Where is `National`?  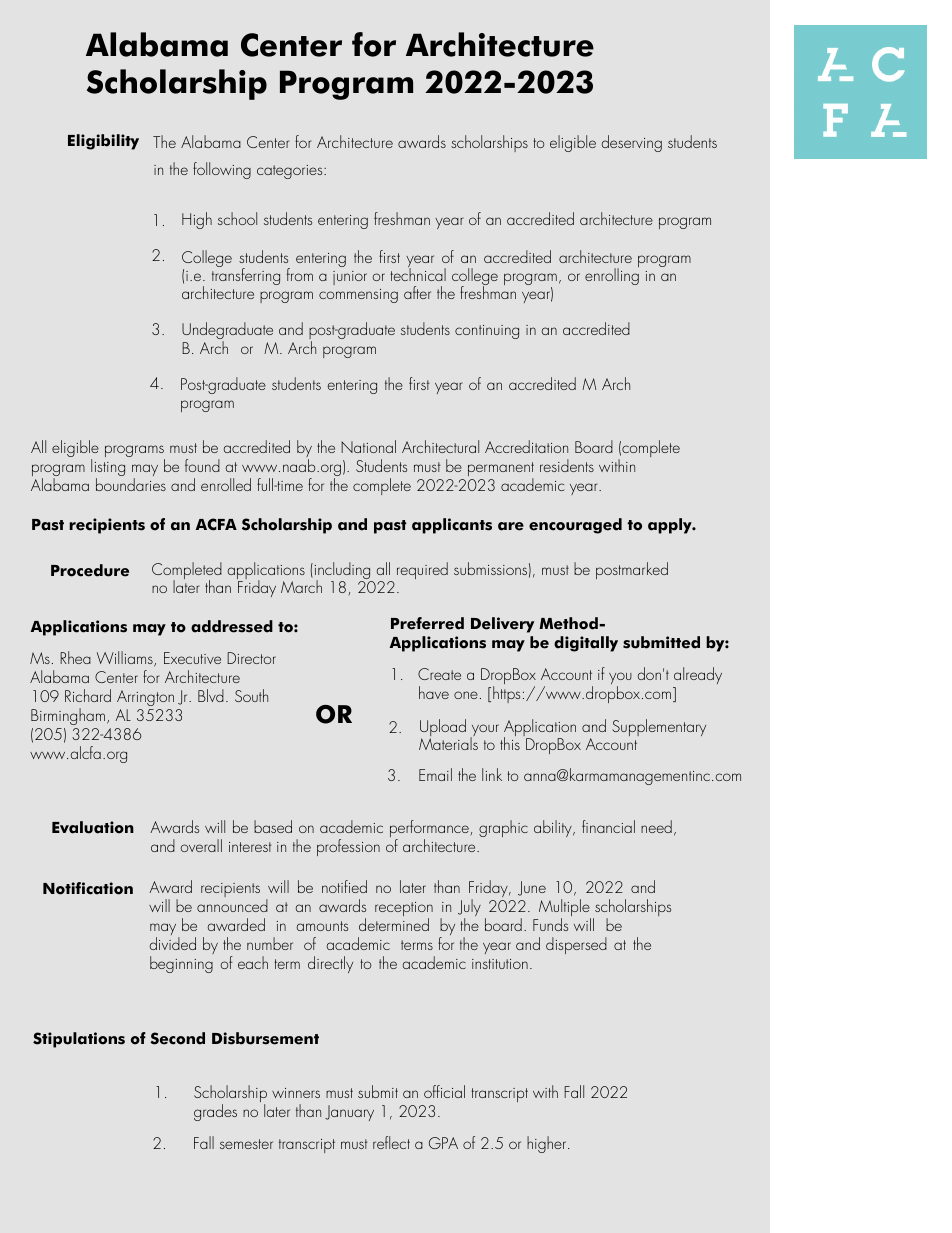 National is located at coordinates (368, 446).
